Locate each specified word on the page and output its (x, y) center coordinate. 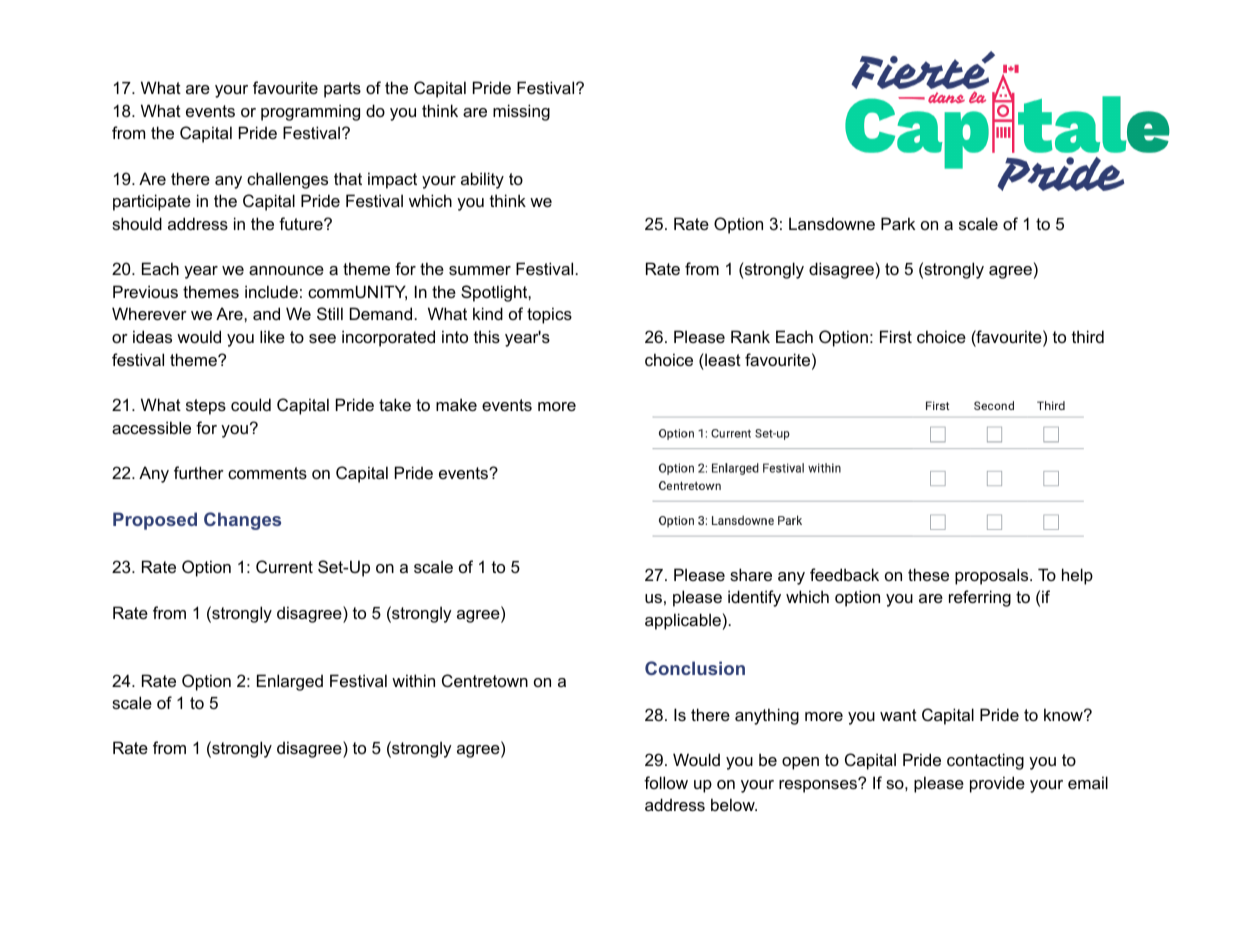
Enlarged (290, 682)
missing (521, 112)
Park (898, 223)
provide (997, 784)
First (896, 336)
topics (549, 315)
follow (666, 782)
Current (284, 566)
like (272, 336)
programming (310, 112)
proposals (993, 576)
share (751, 574)
